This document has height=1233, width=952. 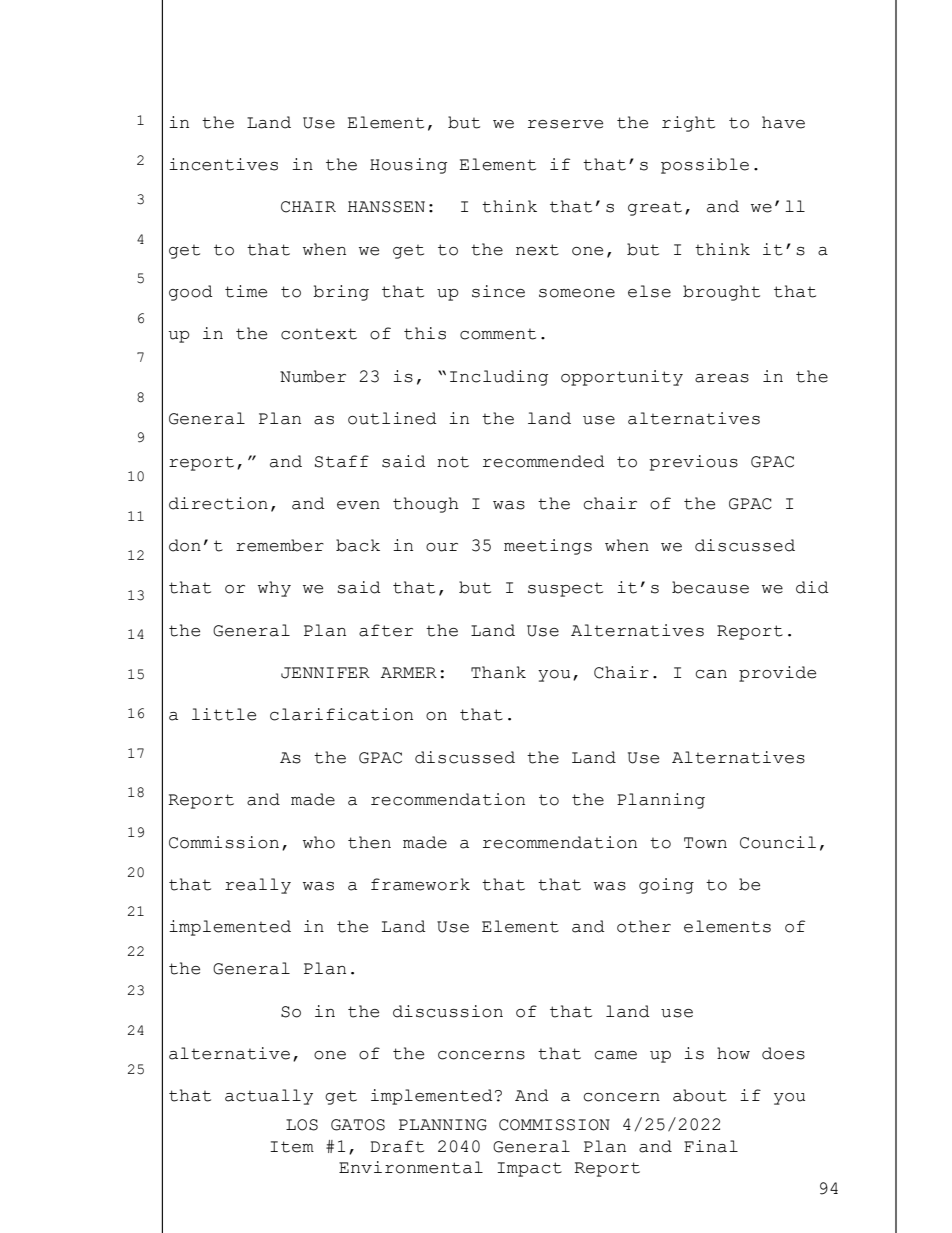 What do you see at coordinates (565, 124) in the document?
I see `reserve` at bounding box center [565, 124].
